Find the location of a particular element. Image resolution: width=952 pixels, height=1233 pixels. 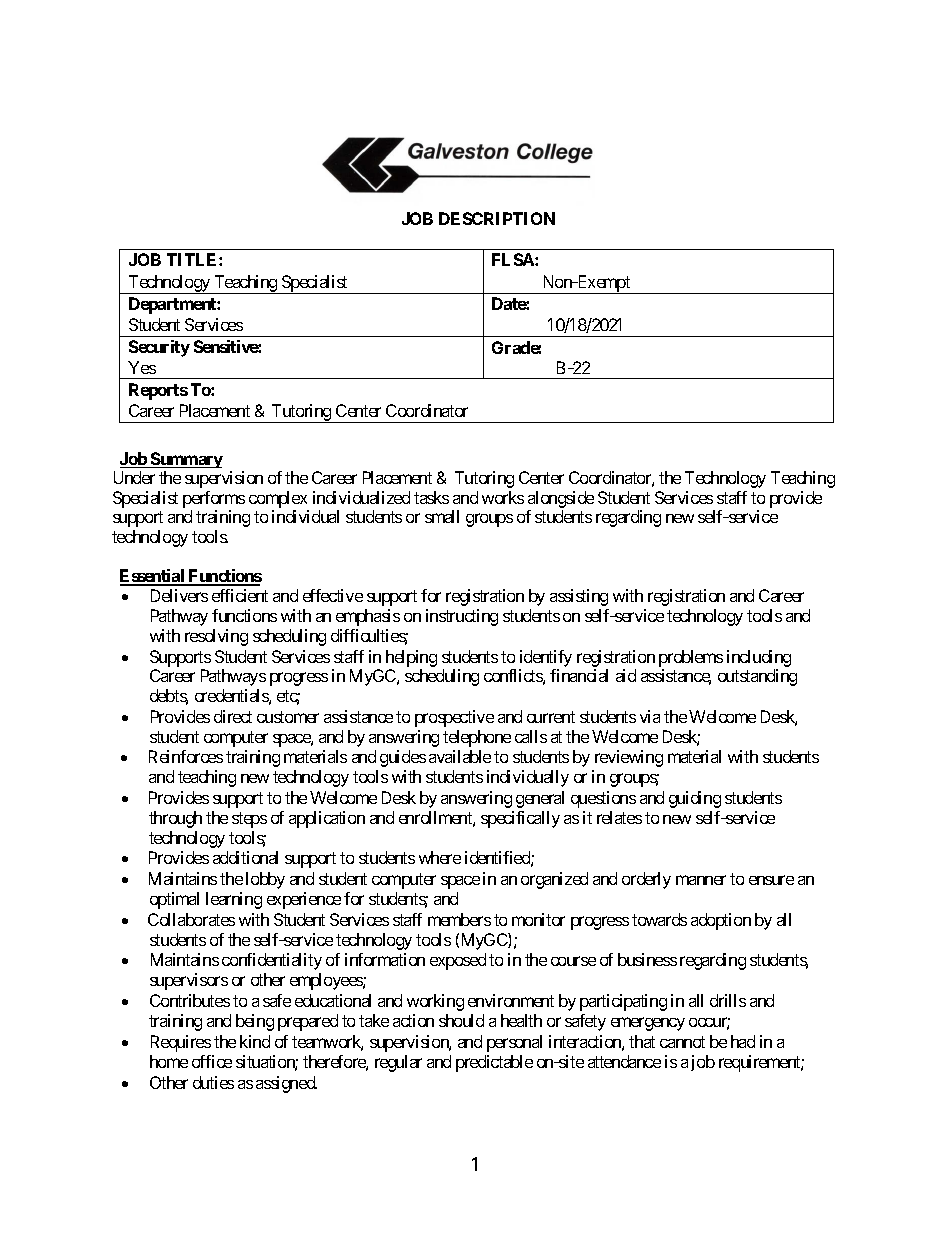

TITLE is located at coordinates (193, 259).
